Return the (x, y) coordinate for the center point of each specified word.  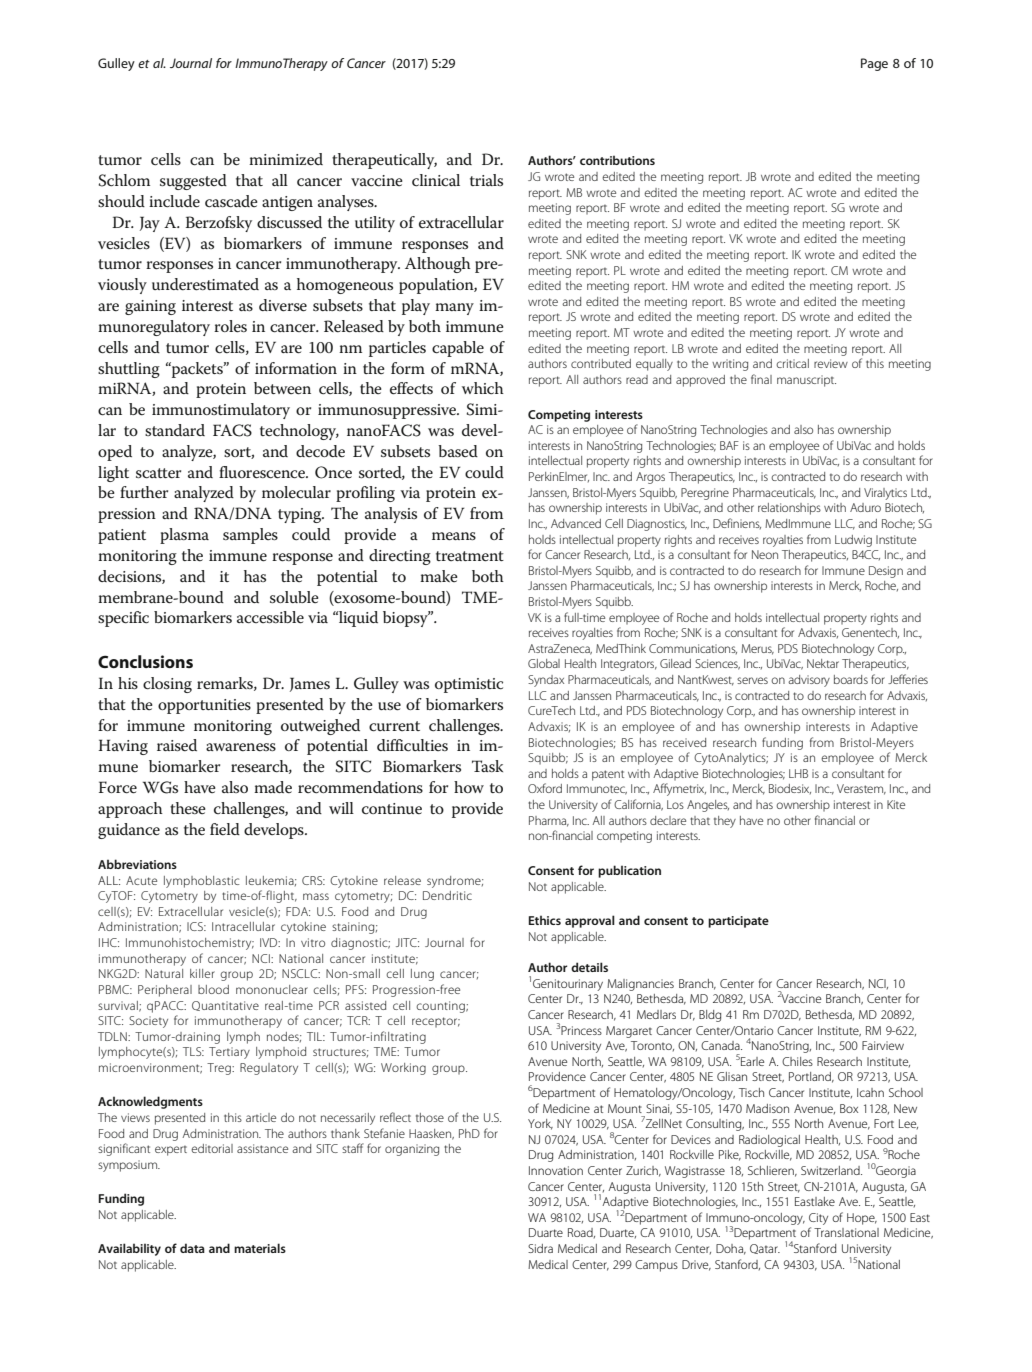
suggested (193, 182)
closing (167, 685)
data (192, 1248)
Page (874, 64)
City (818, 1219)
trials (486, 180)
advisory (809, 681)
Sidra (540, 1248)
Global (544, 663)
